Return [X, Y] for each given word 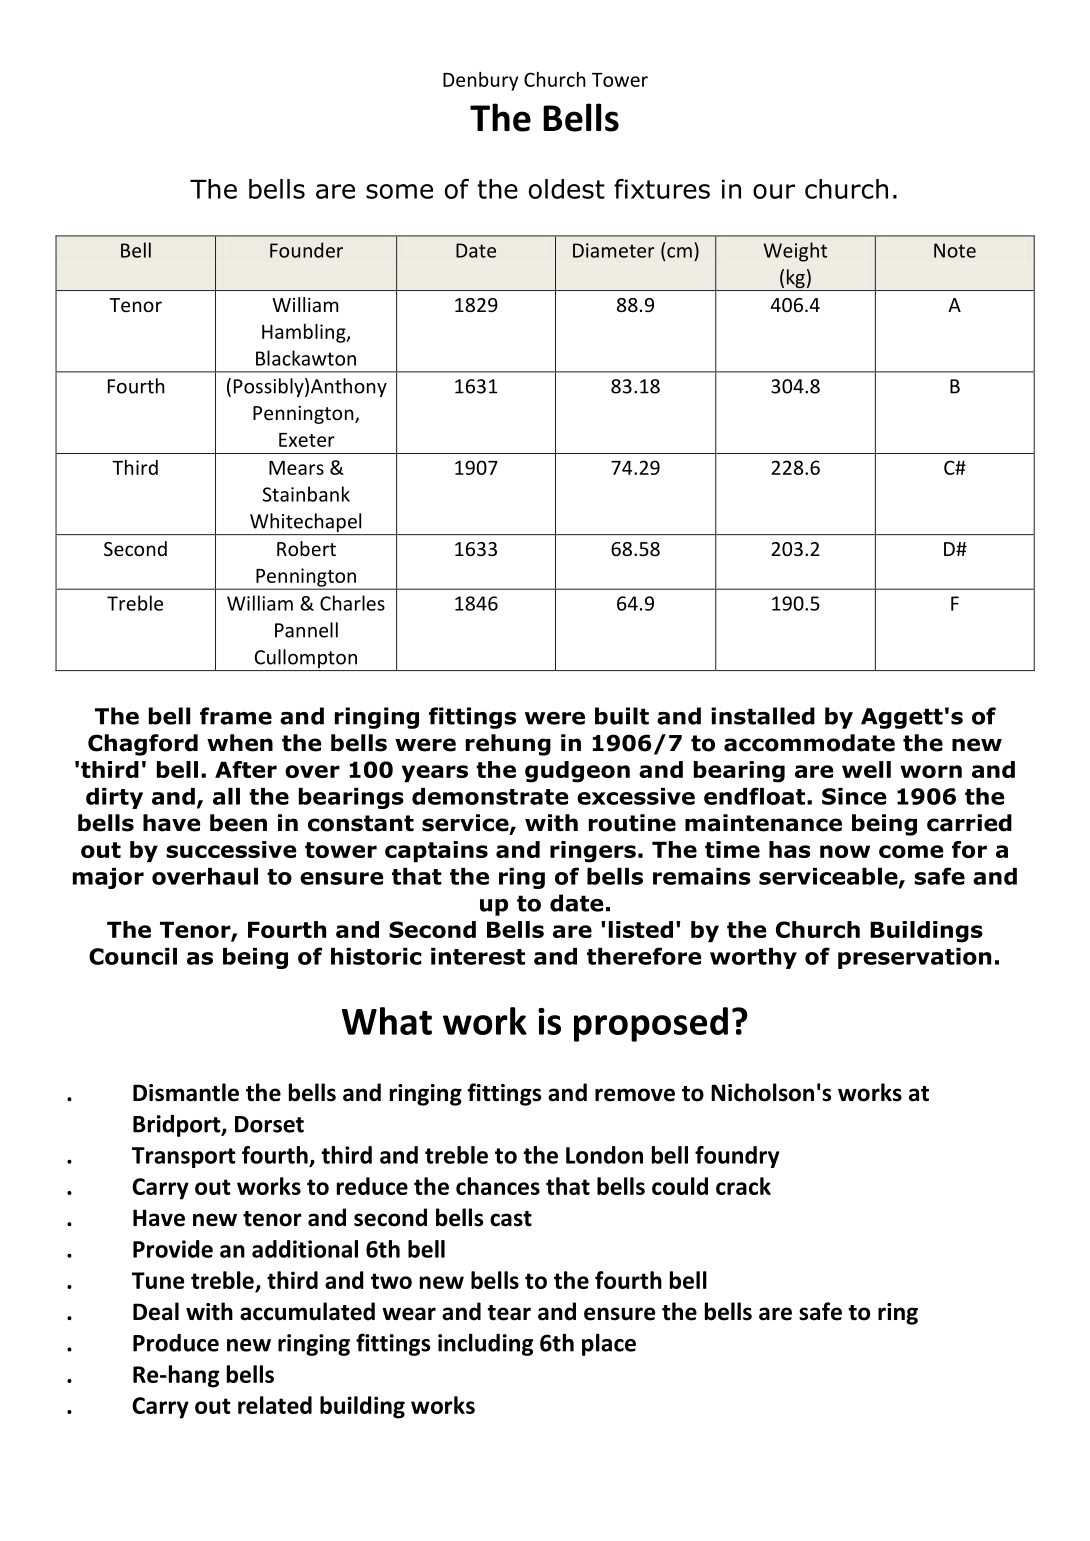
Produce [176, 1343]
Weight [795, 252]
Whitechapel [306, 524]
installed [763, 716]
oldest [567, 189]
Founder [306, 250]
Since [854, 796]
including [485, 1344]
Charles [352, 603]
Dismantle [186, 1092]
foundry [737, 1157]
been [238, 823]
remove [635, 1095]
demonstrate [490, 796]
